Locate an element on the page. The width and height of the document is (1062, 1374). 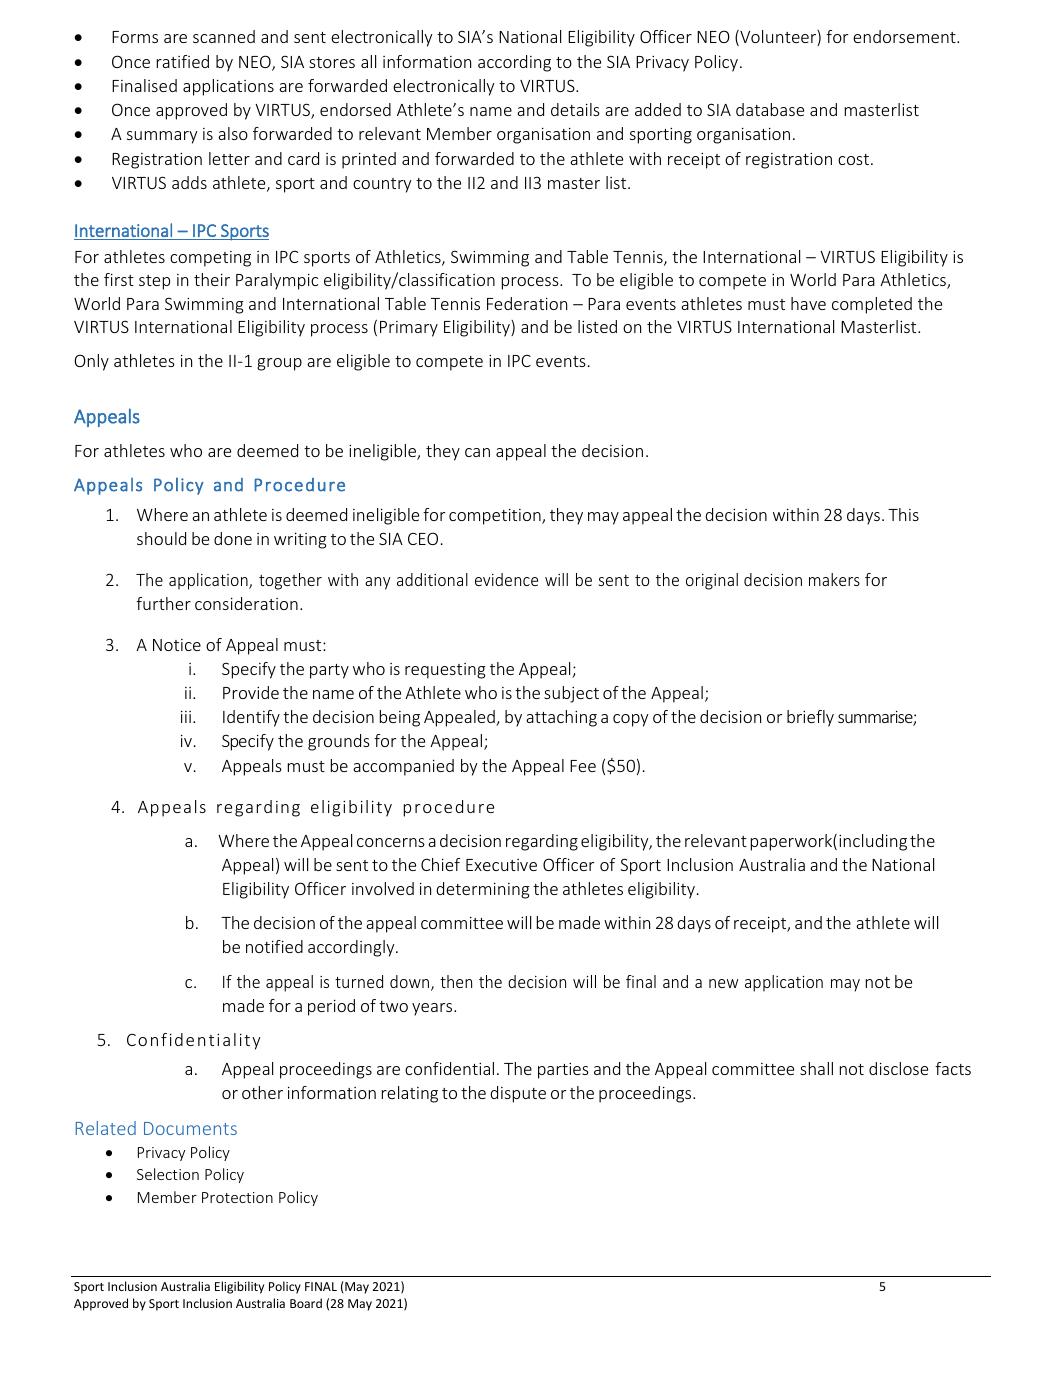
notified is located at coordinates (274, 946).
